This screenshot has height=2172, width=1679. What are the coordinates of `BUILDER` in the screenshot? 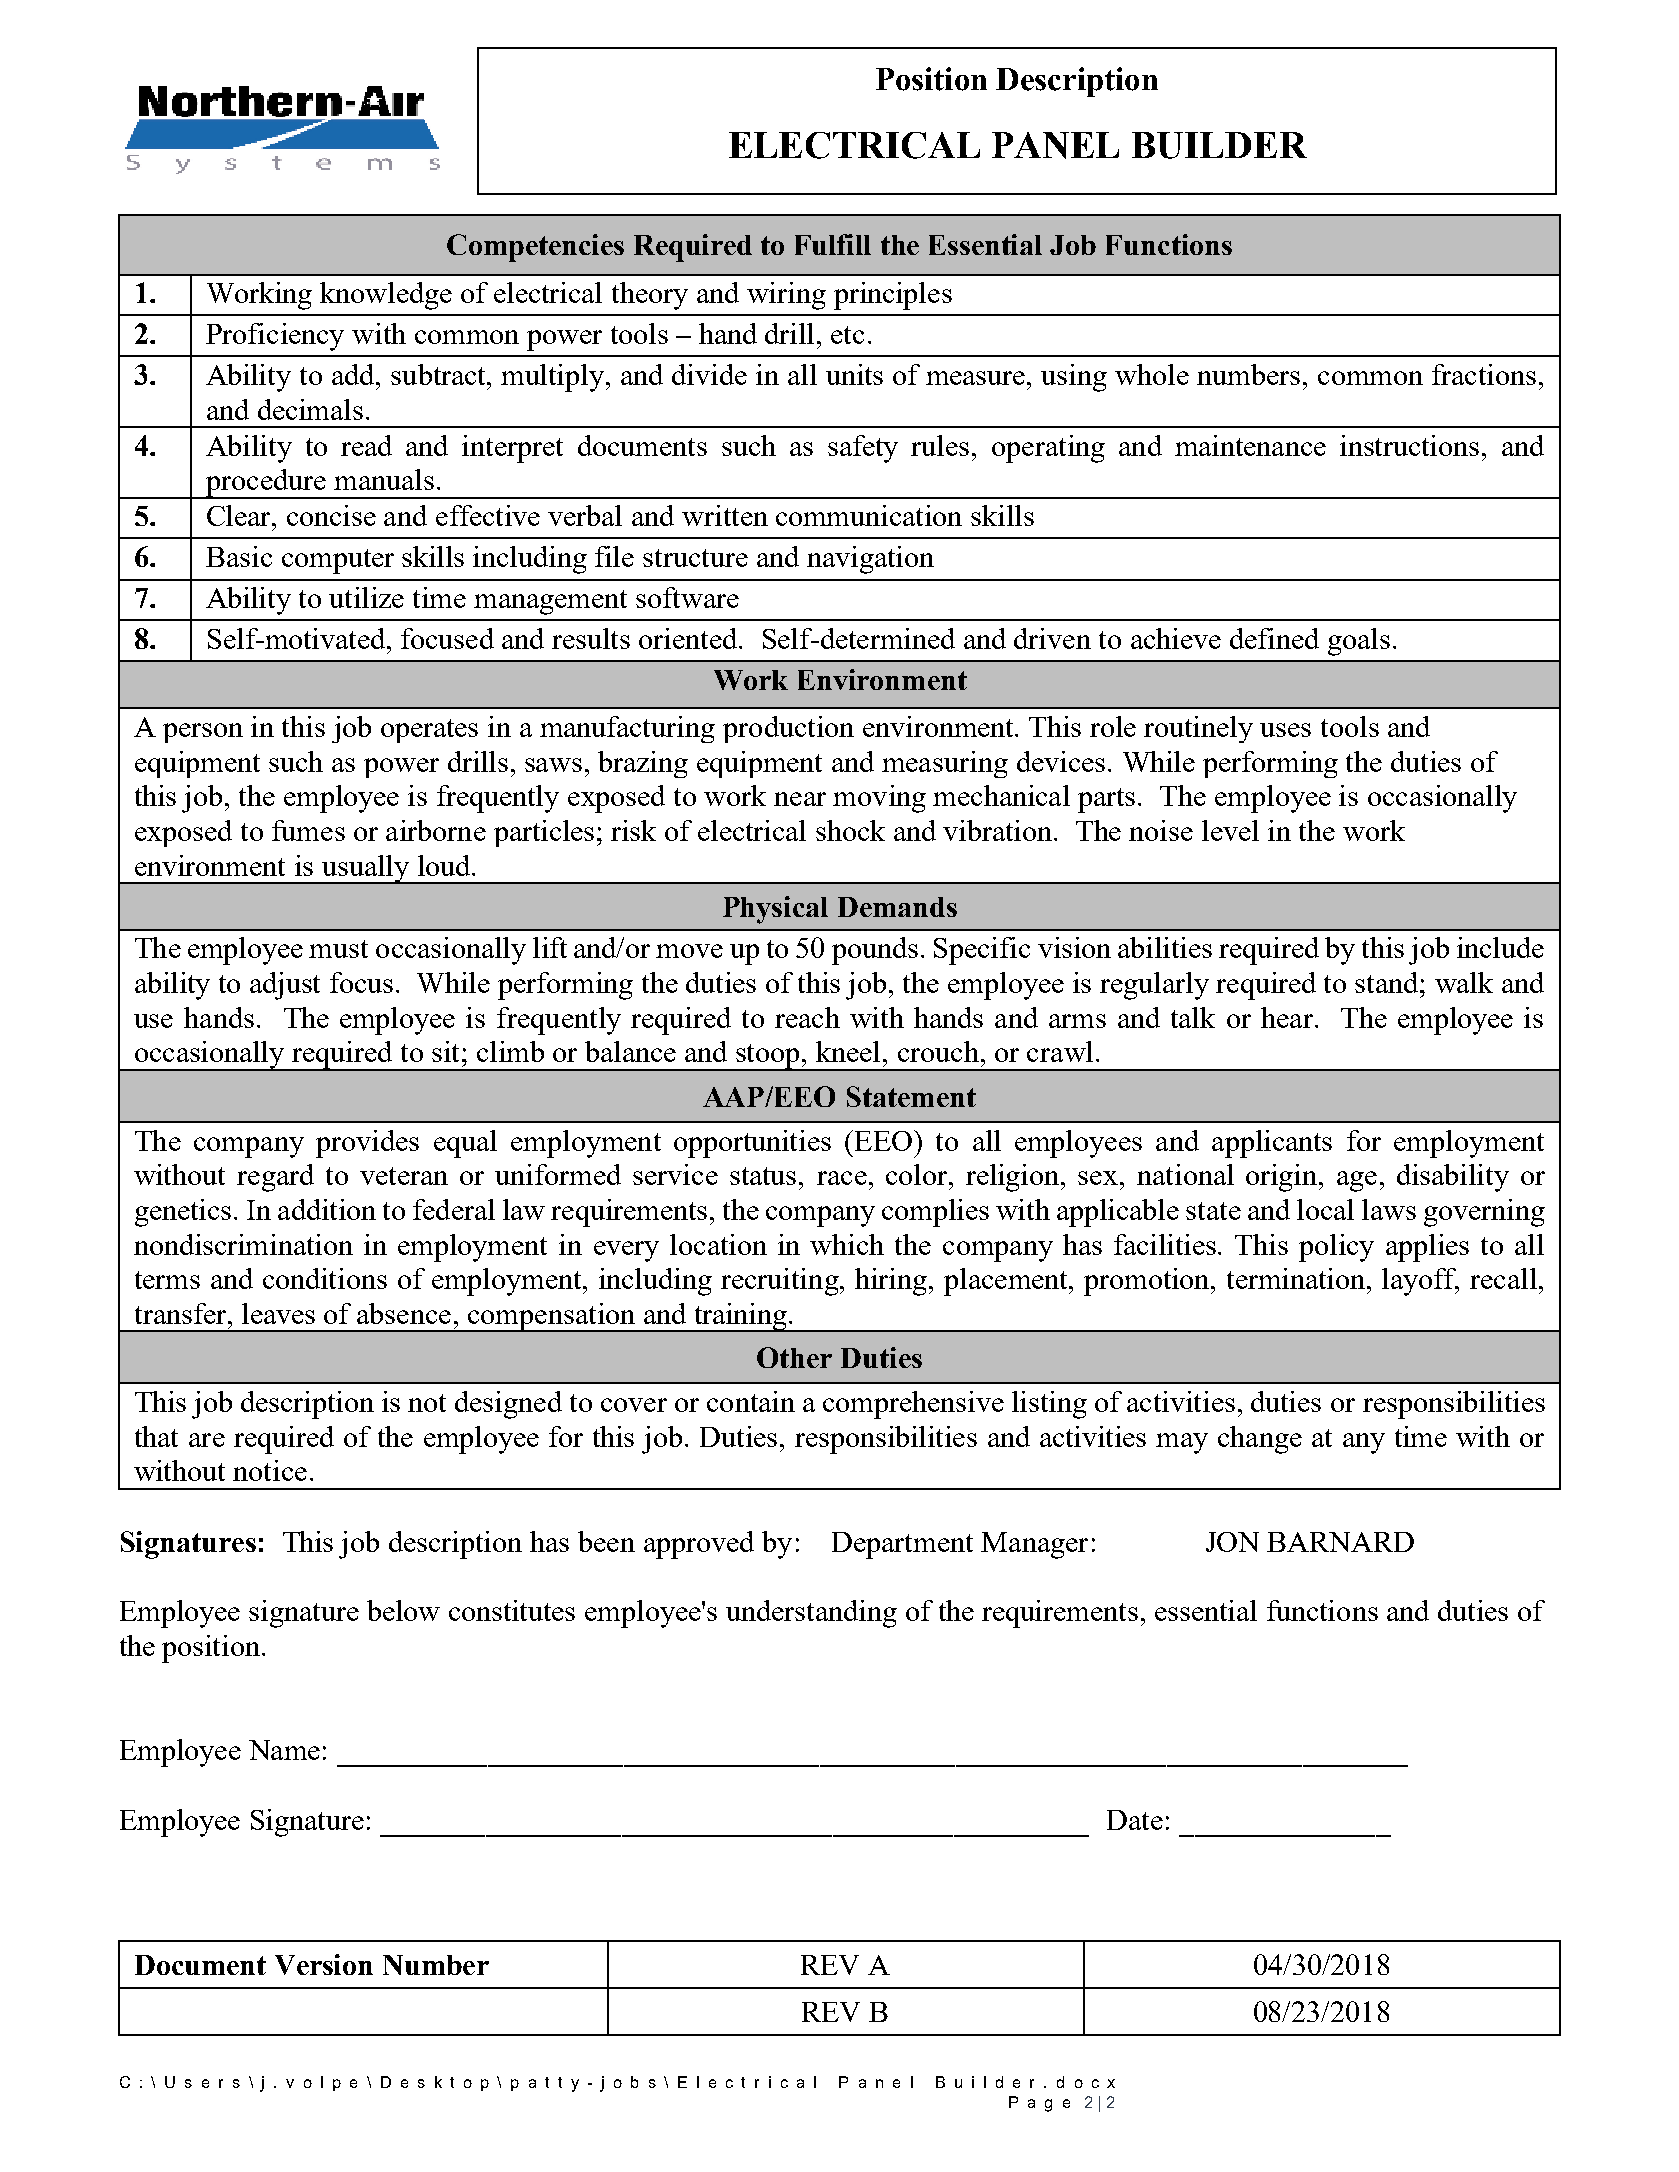 It's located at (1219, 145).
